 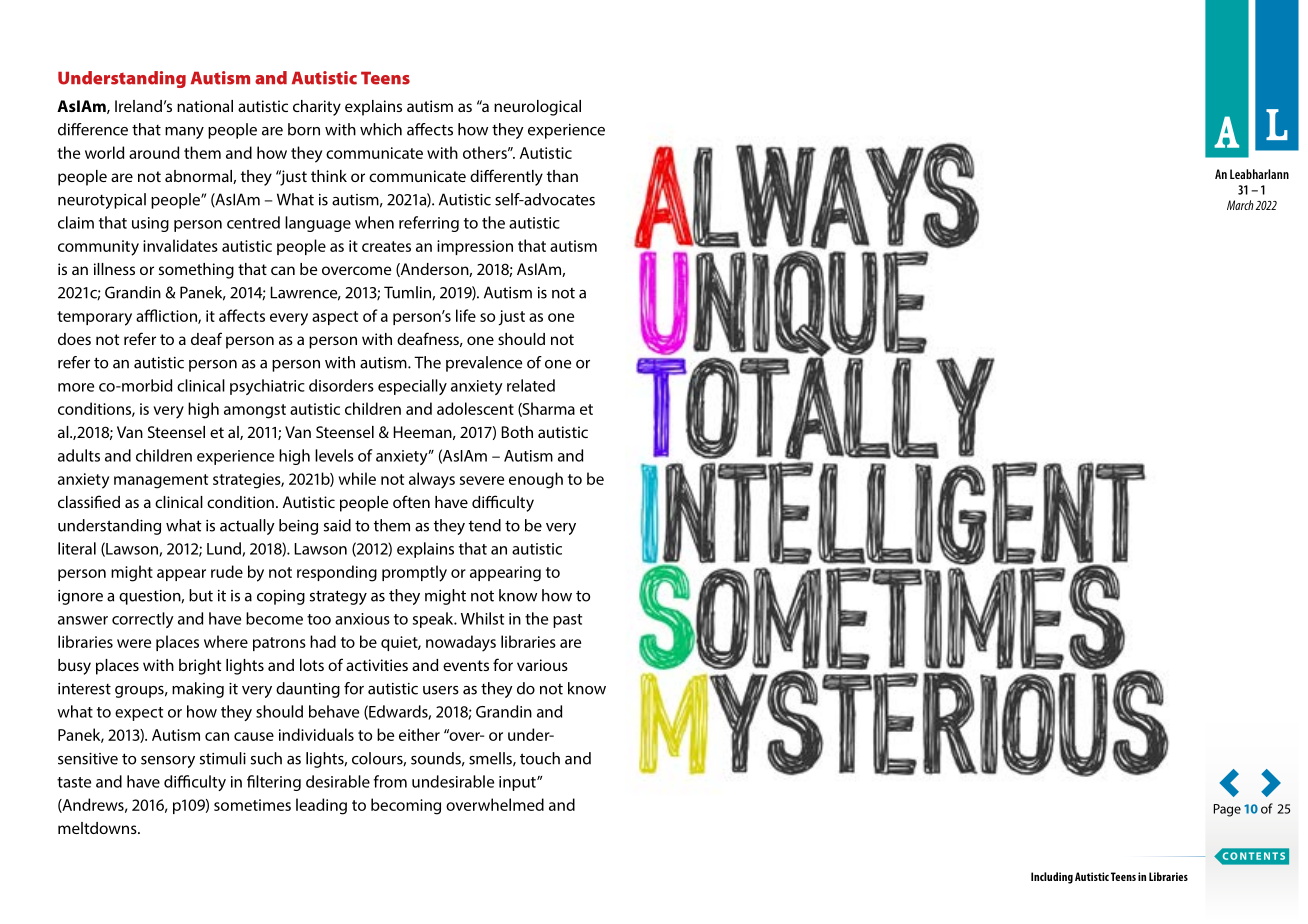 I want to click on related, so click(x=531, y=385).
